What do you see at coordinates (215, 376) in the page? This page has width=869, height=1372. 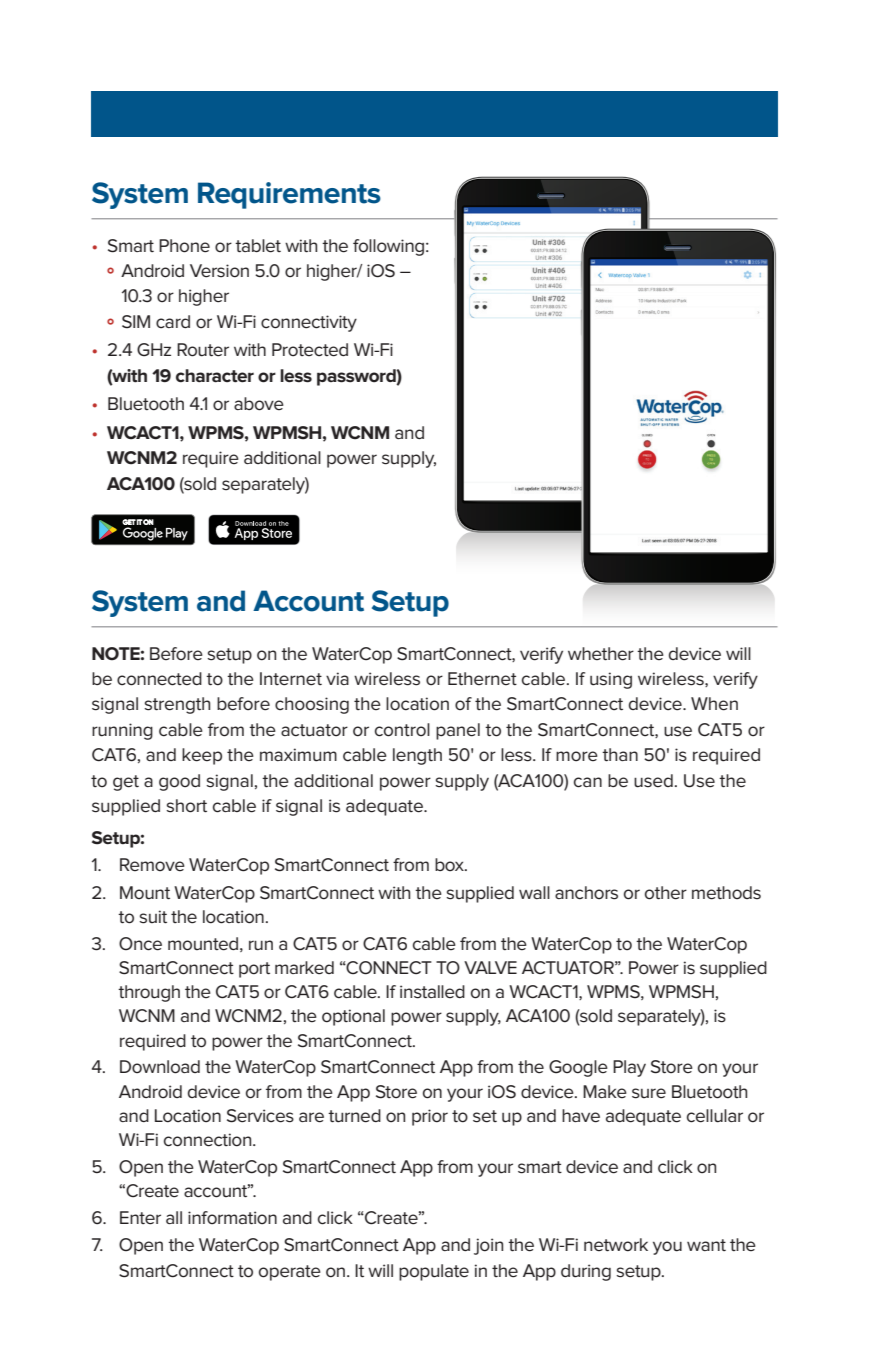 I see `character` at bounding box center [215, 376].
